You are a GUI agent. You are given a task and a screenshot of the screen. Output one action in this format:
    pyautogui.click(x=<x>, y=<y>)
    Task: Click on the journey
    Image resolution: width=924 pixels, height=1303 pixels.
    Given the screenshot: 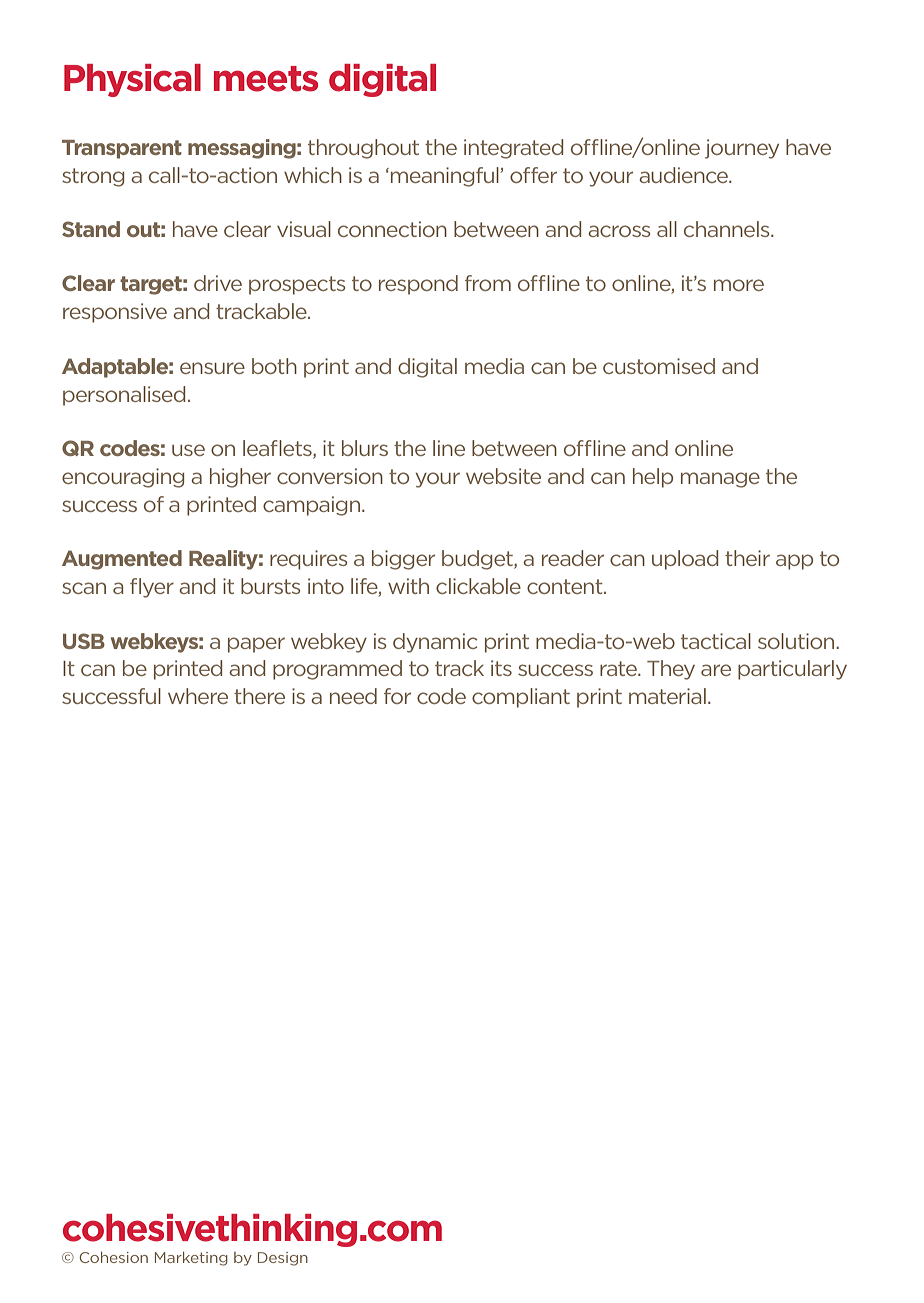 What is the action you would take?
    pyautogui.click(x=742, y=149)
